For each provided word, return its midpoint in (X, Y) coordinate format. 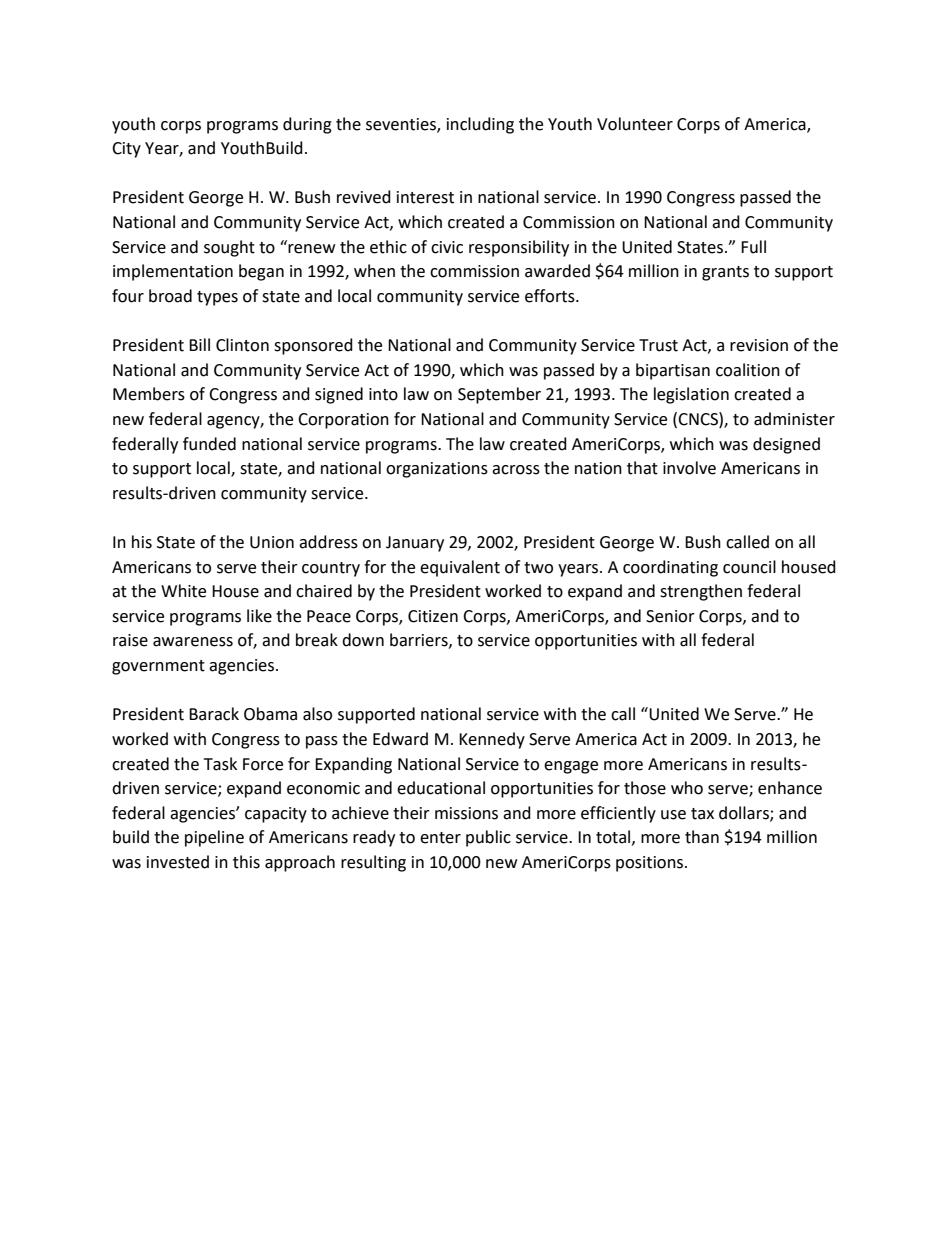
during (307, 125)
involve (689, 468)
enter (440, 838)
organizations (437, 470)
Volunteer (635, 124)
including (480, 125)
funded (209, 444)
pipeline (214, 838)
